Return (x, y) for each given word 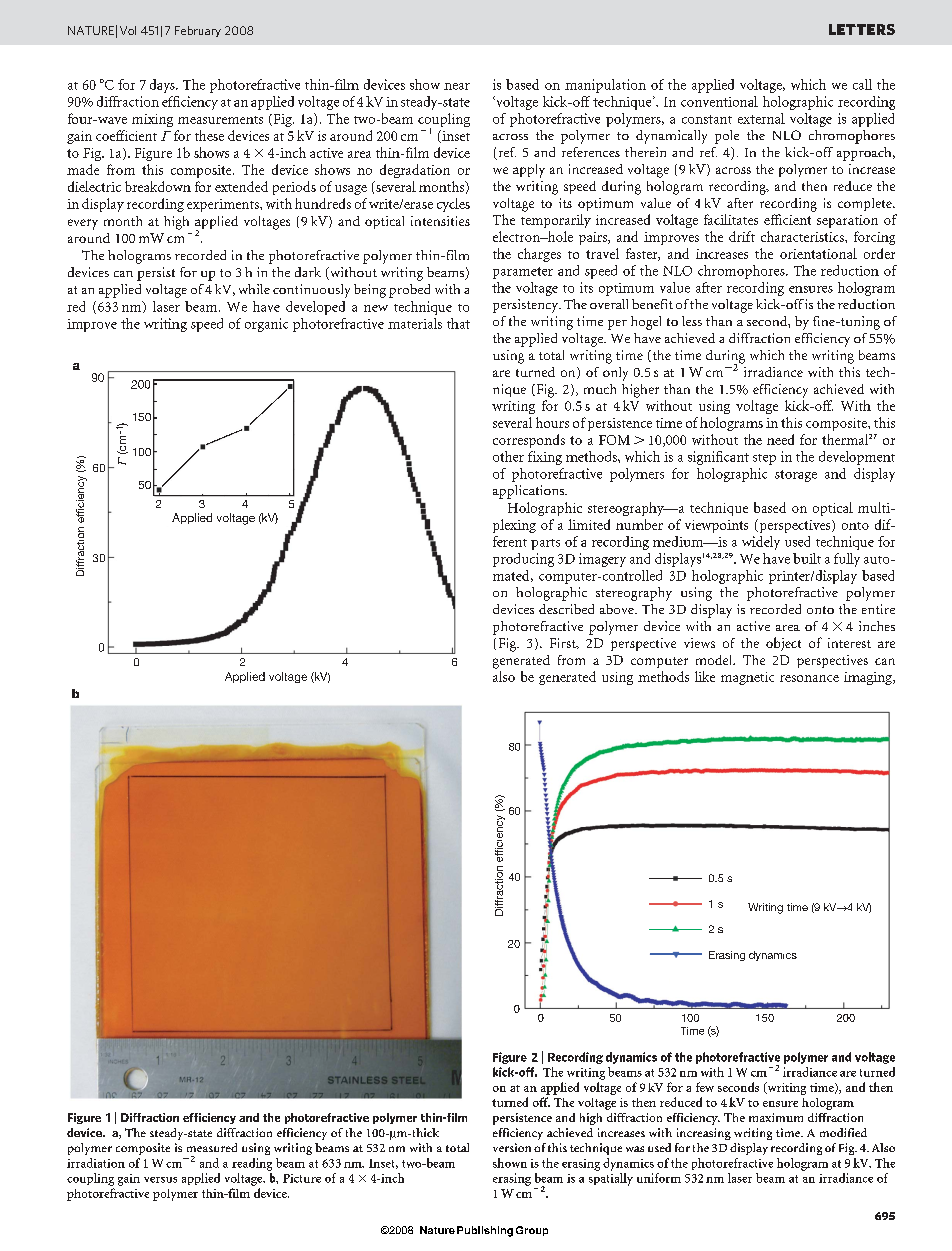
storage (796, 476)
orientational (818, 253)
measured (212, 1147)
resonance (809, 678)
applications (530, 492)
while (254, 289)
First (564, 643)
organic (266, 325)
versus (160, 1180)
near (457, 86)
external (761, 118)
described (566, 609)
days (163, 86)
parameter (523, 273)
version (512, 1147)
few (705, 1087)
